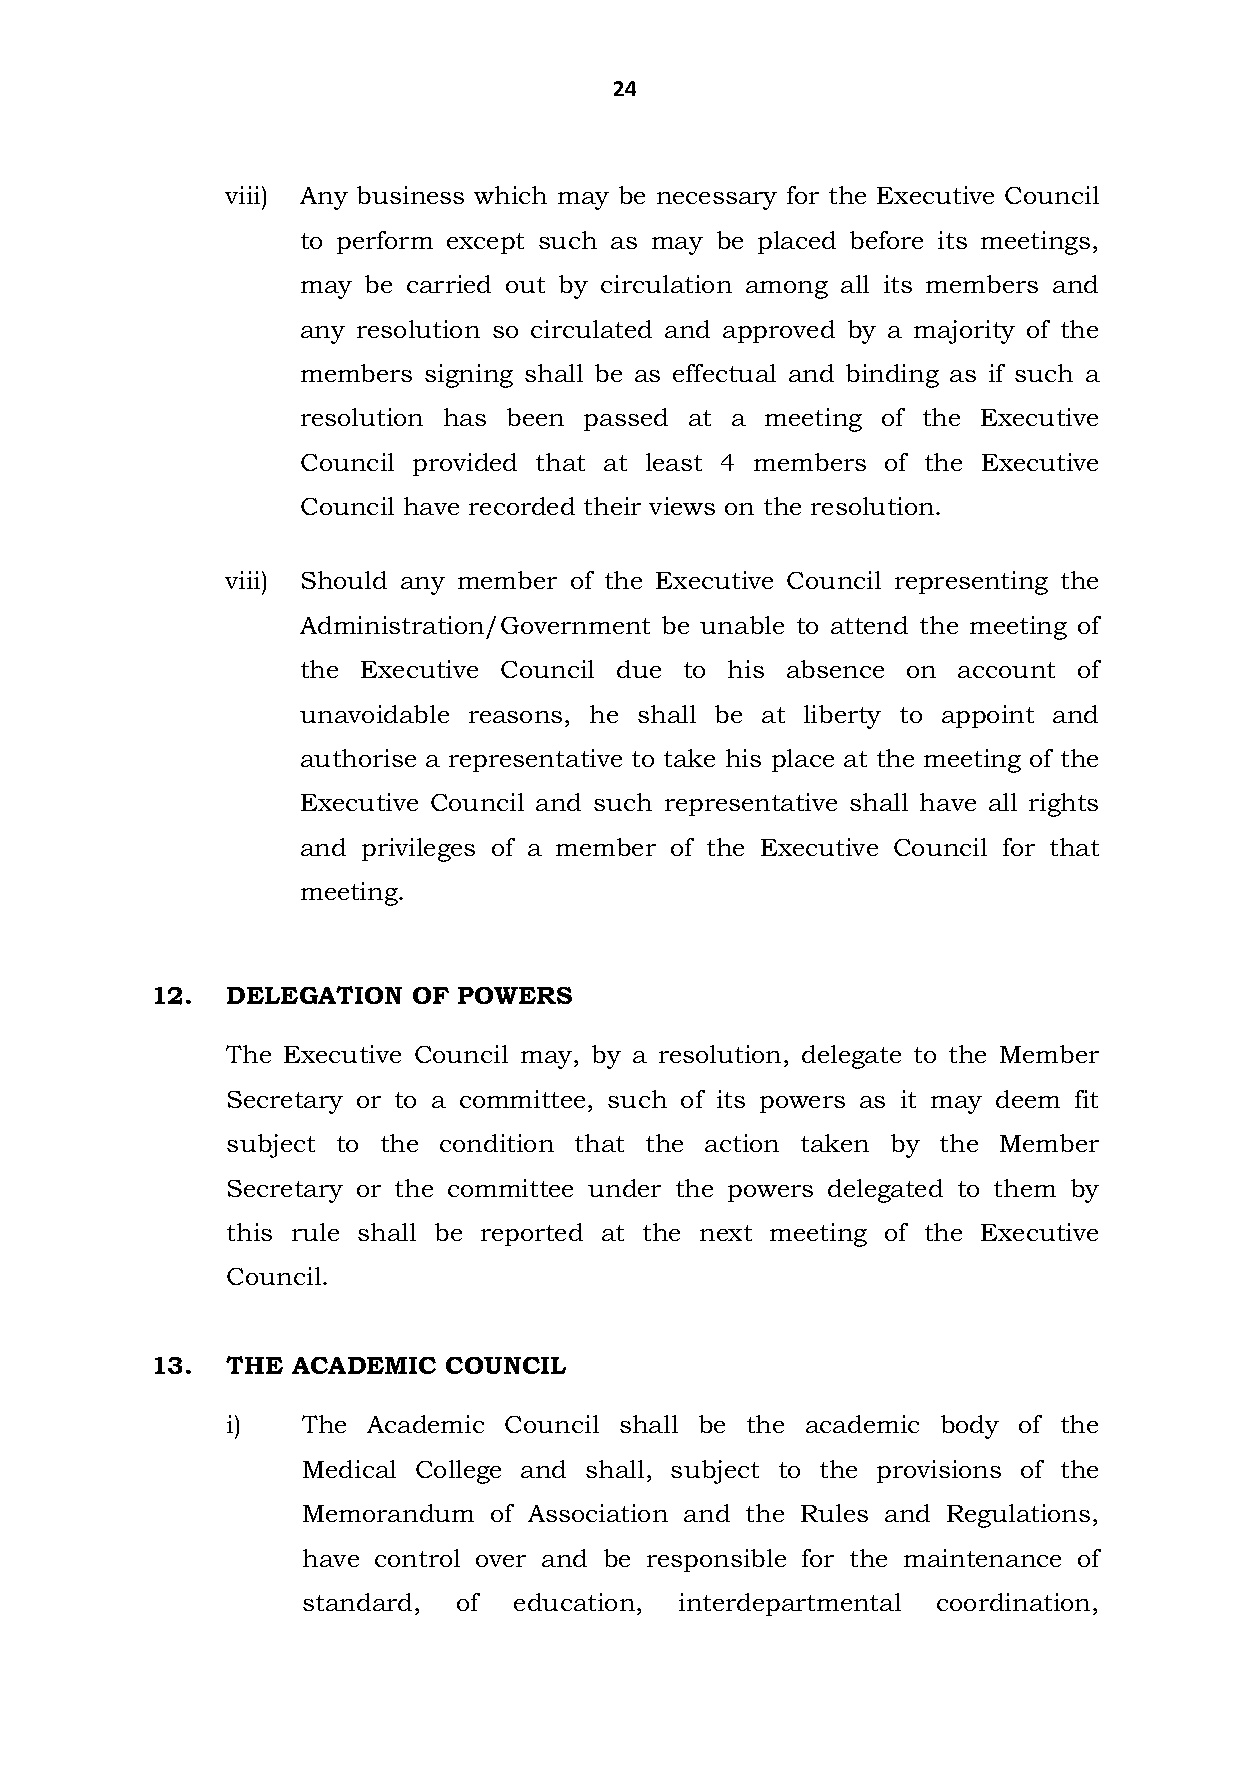 Image resolution: width=1251 pixels, height=1770 pixels. I want to click on condition, so click(497, 1143).
